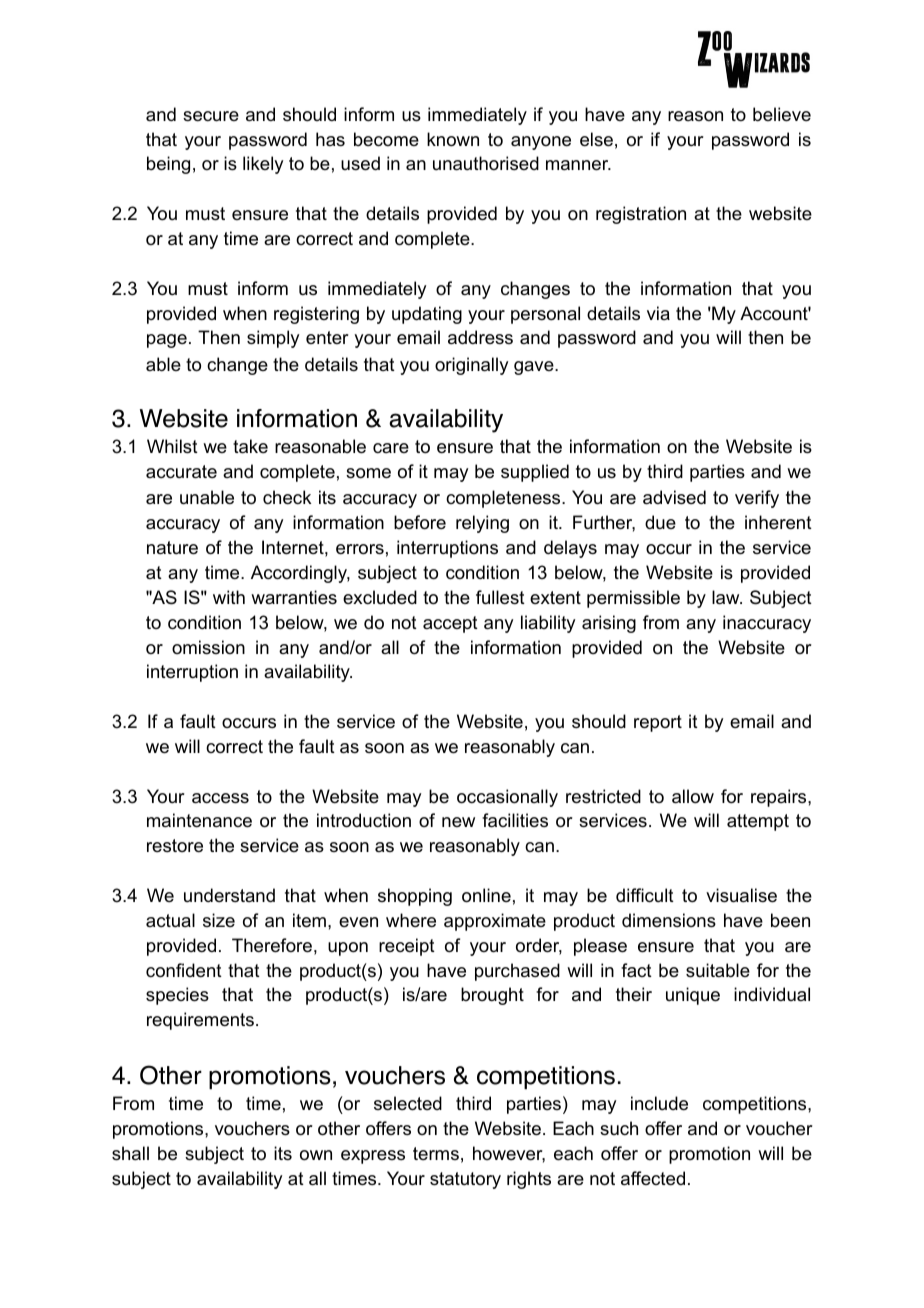  What do you see at coordinates (130, 1153) in the screenshot?
I see `shall` at bounding box center [130, 1153].
